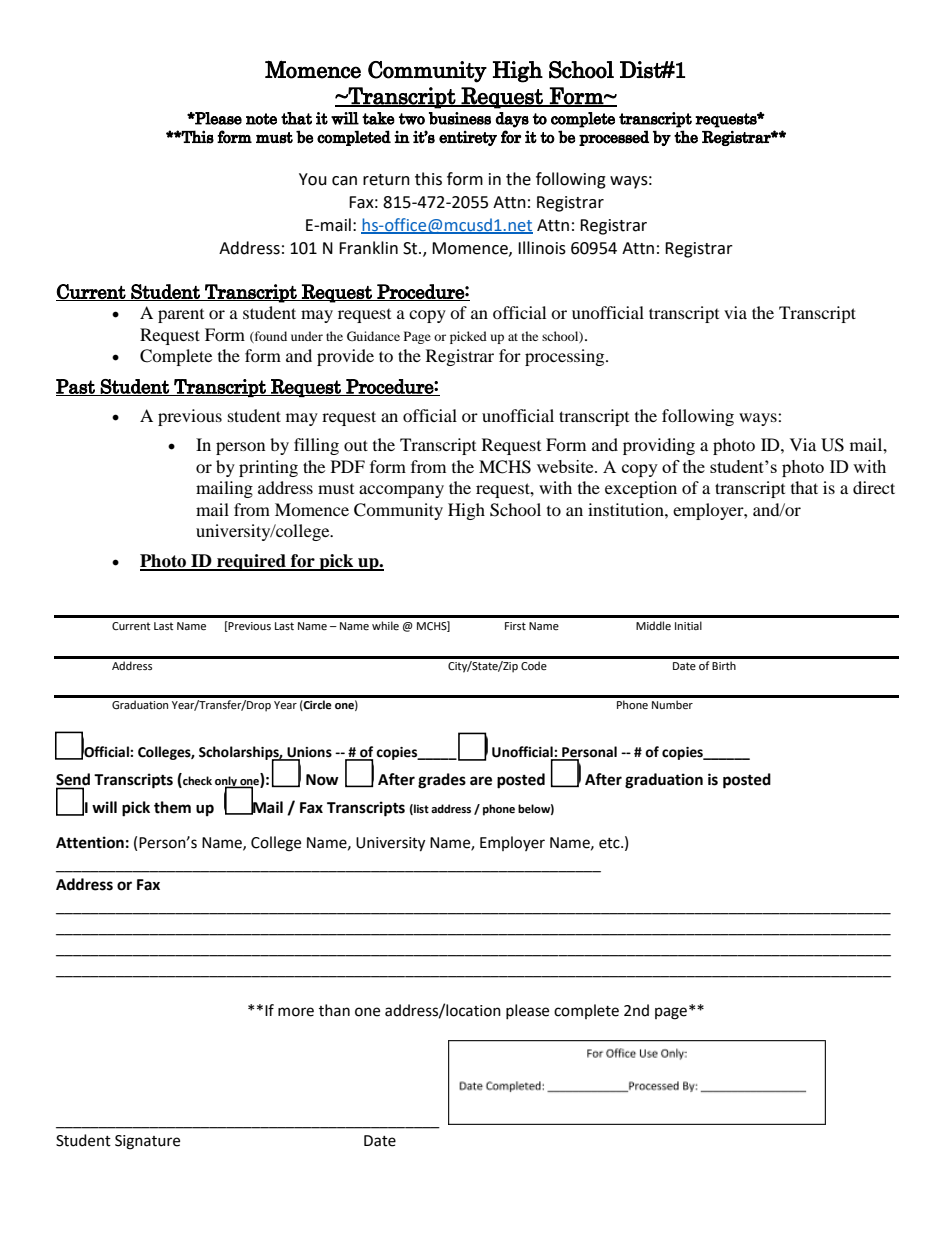 This document has width=952, height=1233. Describe the element at coordinates (334, 1010) in the document. I see `than` at that location.
